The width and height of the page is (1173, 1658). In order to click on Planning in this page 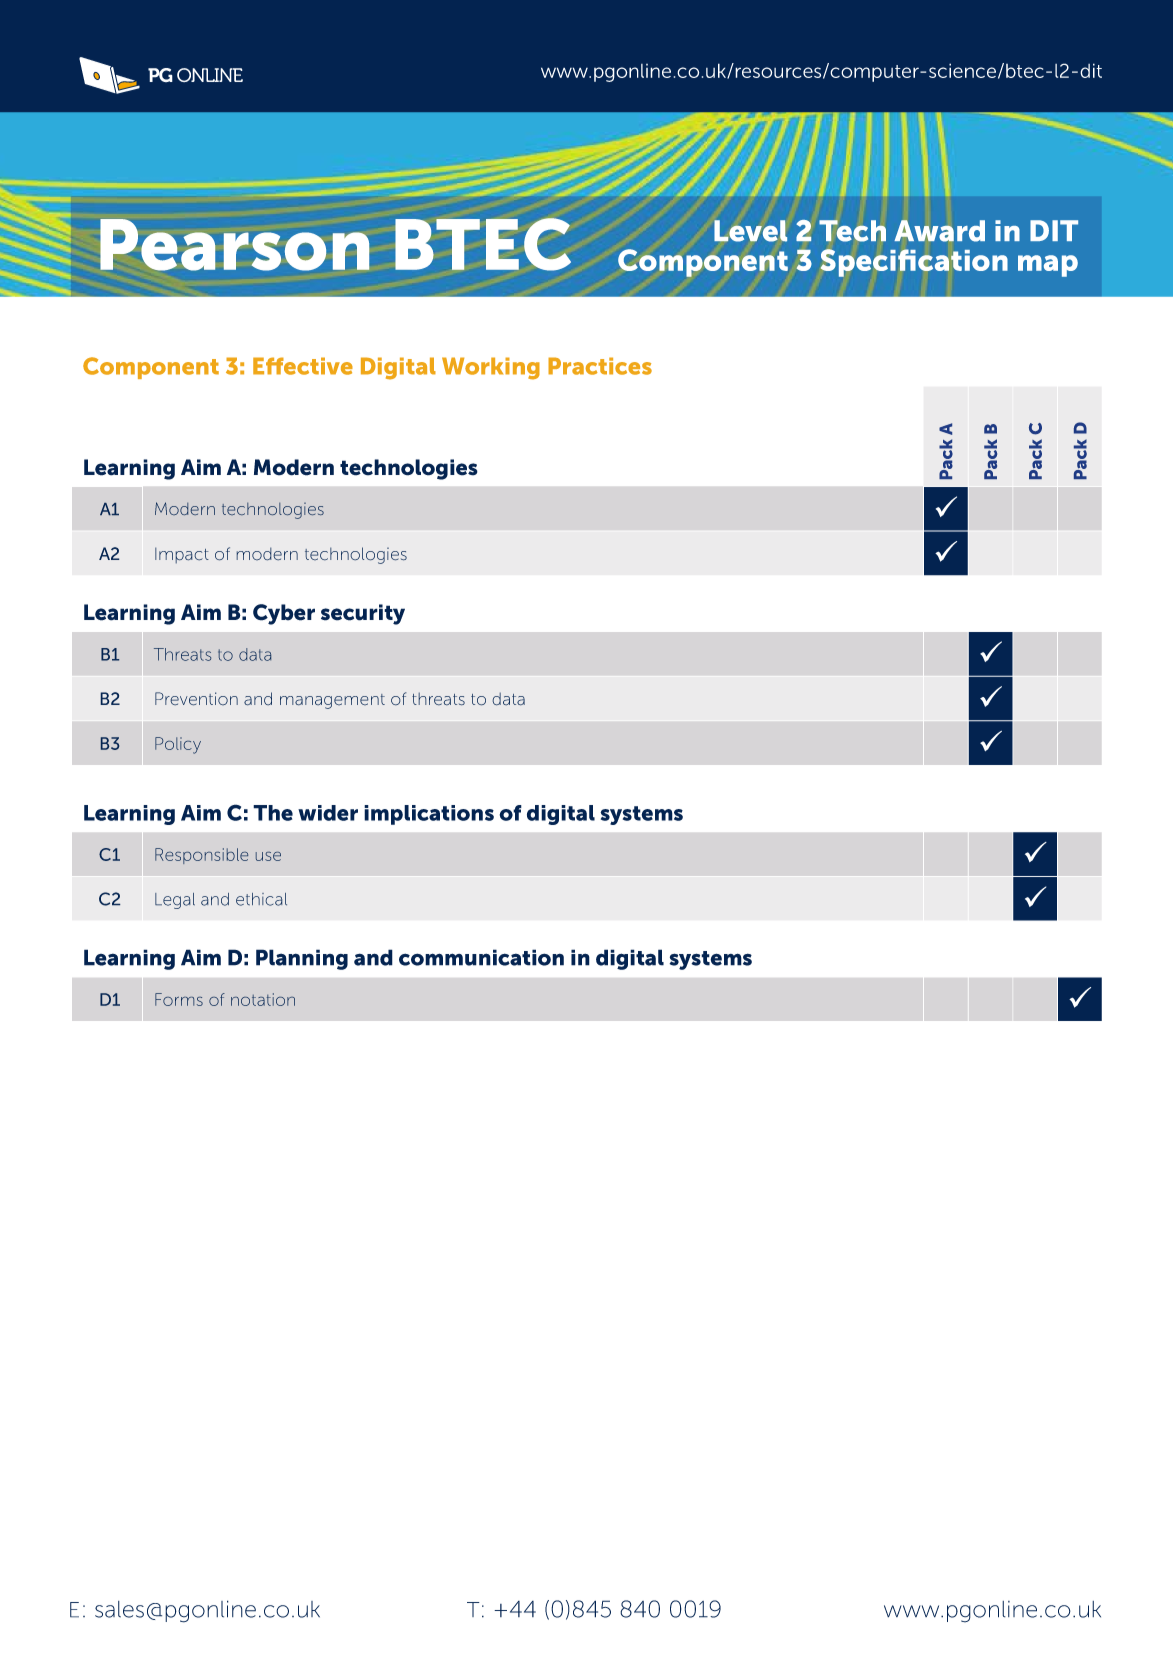, I will do `click(302, 959)`.
